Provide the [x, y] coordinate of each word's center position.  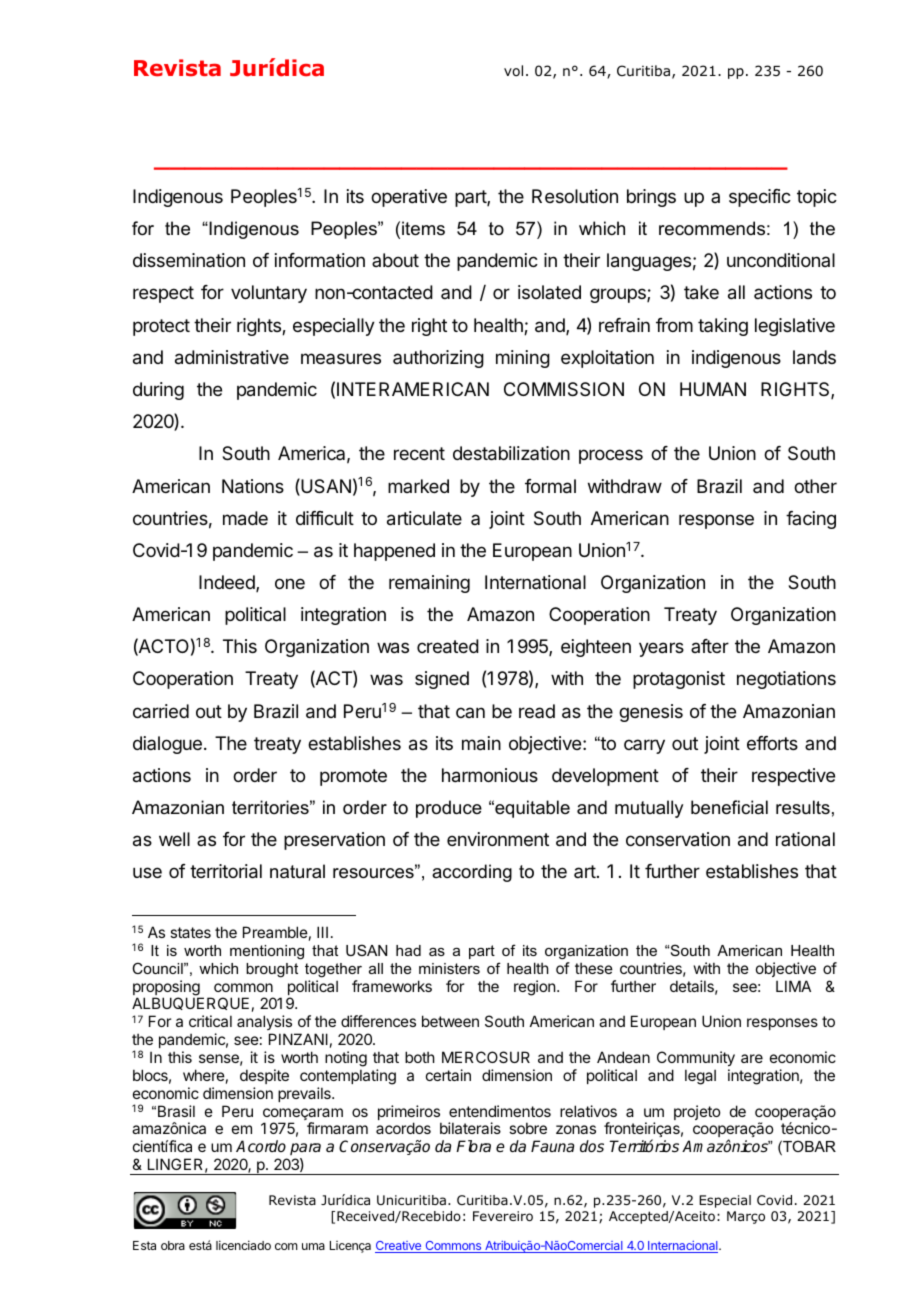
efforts [772, 743]
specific [760, 198]
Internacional [683, 1247]
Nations [253, 486]
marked [418, 486]
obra [173, 1245]
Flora [473, 1146]
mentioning [267, 952]
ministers [449, 968]
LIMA [793, 986]
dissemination [189, 260]
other [815, 486]
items [423, 228]
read [537, 711]
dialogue [167, 745]
